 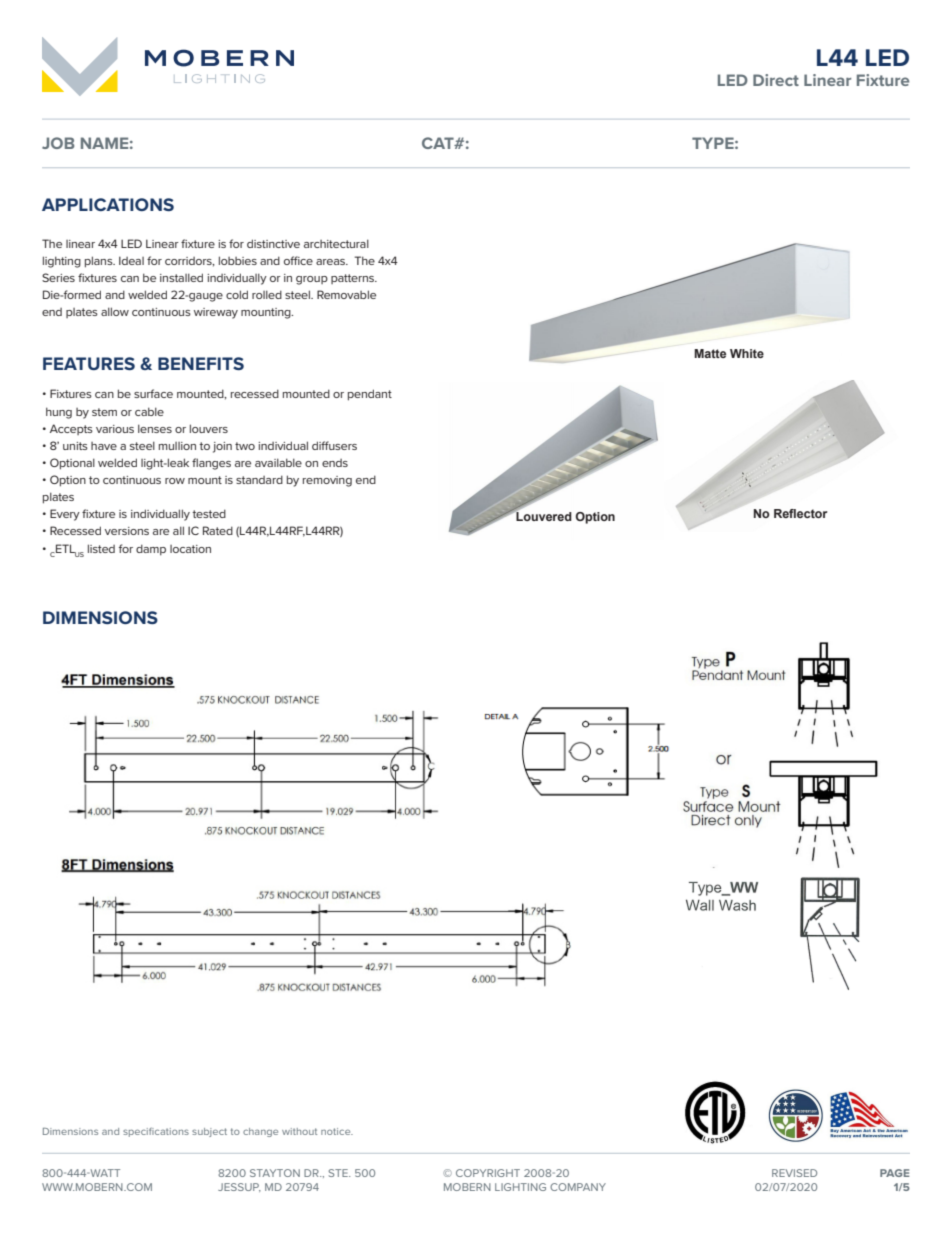 I want to click on surface, so click(x=153, y=393).
